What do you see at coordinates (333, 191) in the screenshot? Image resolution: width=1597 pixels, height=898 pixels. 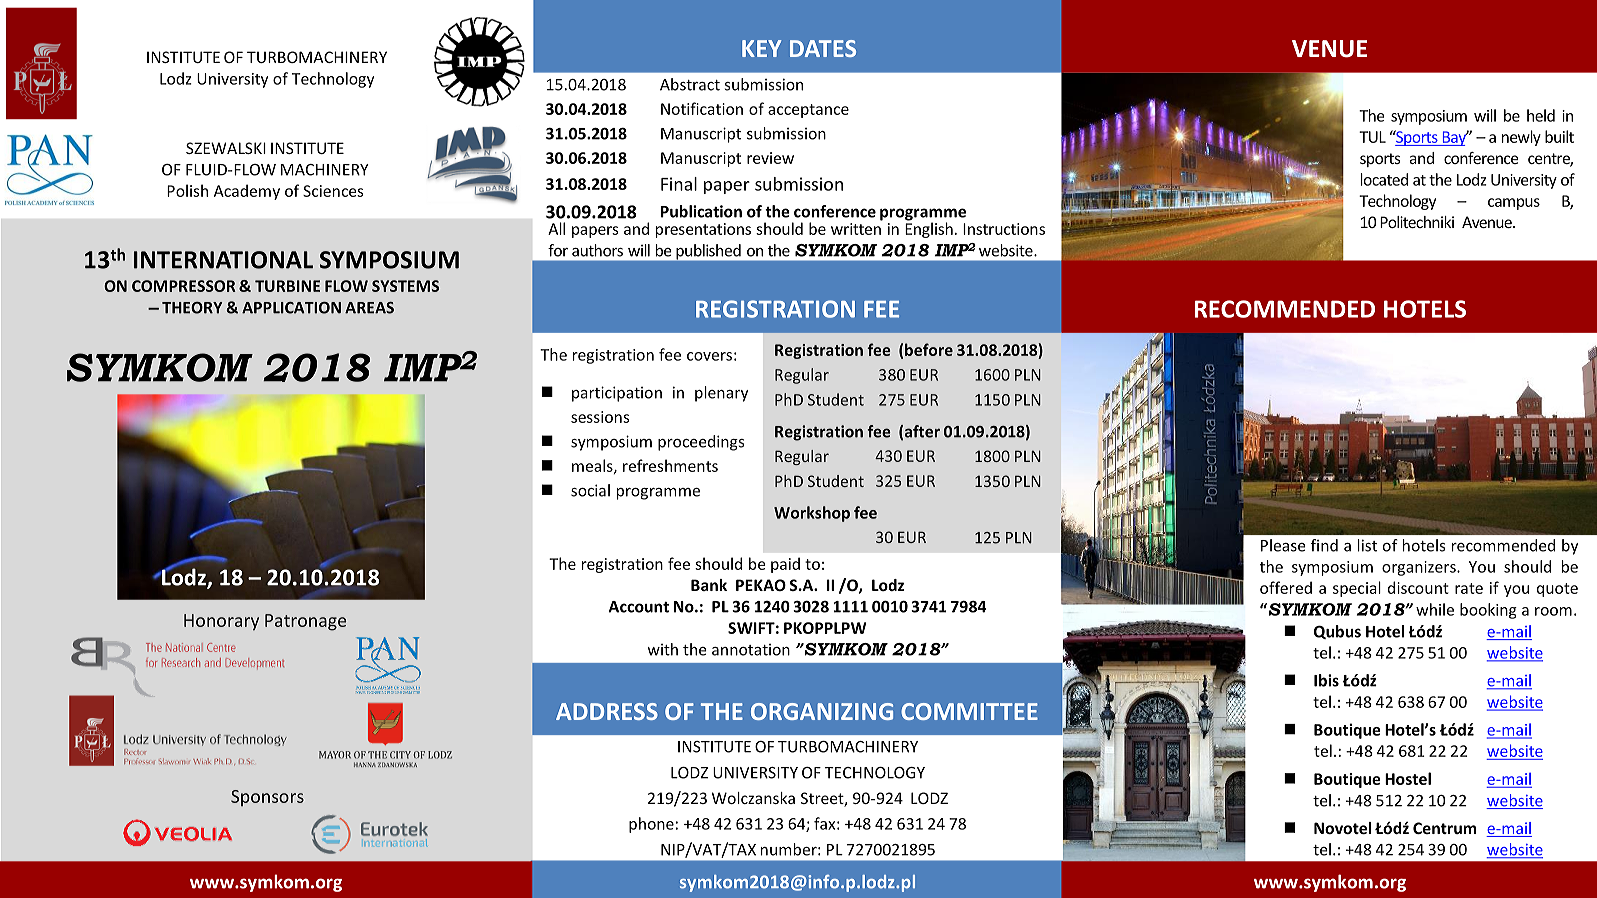 I see `Sciences` at bounding box center [333, 191].
